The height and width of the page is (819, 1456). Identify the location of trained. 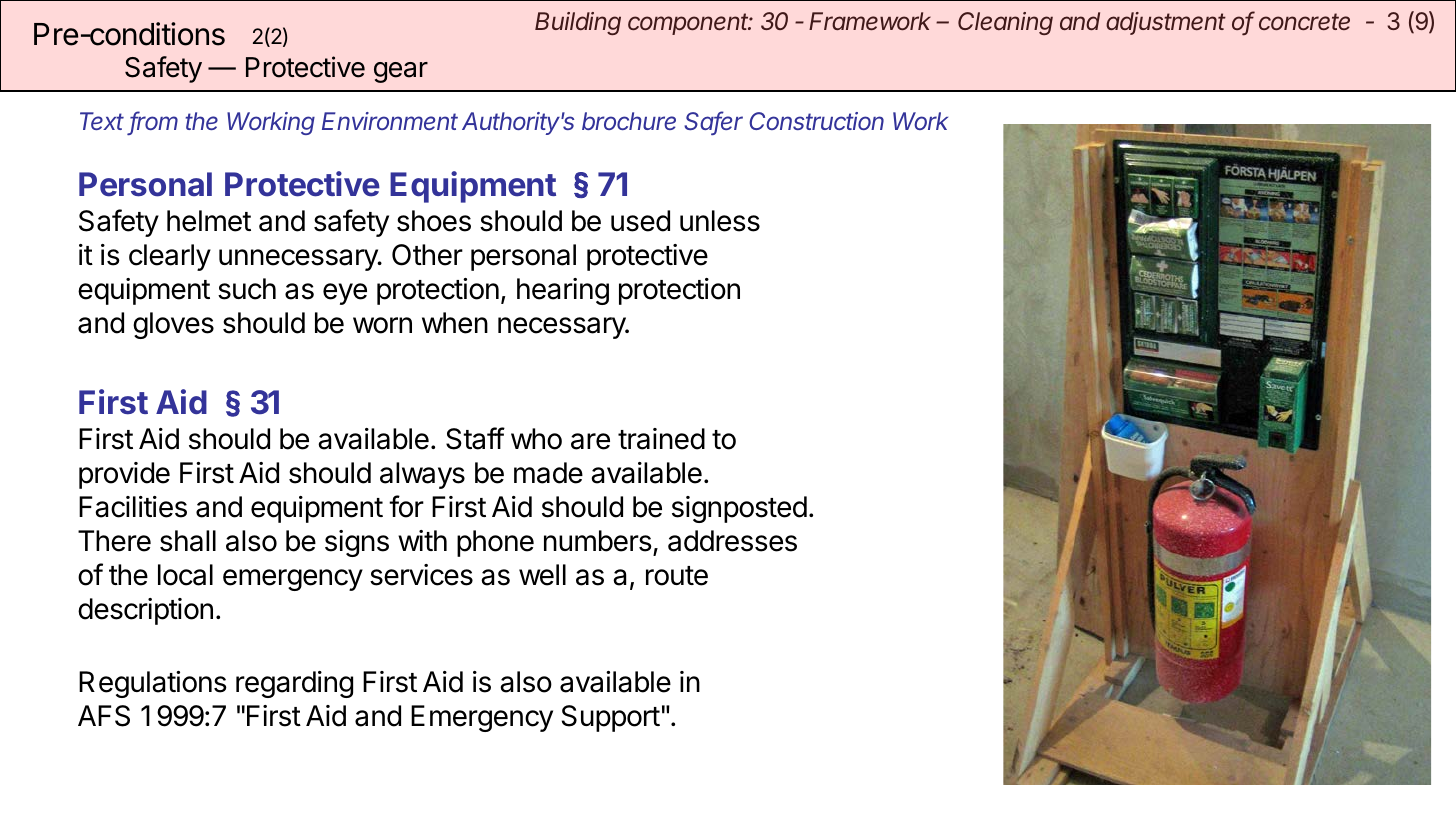
(661, 439).
